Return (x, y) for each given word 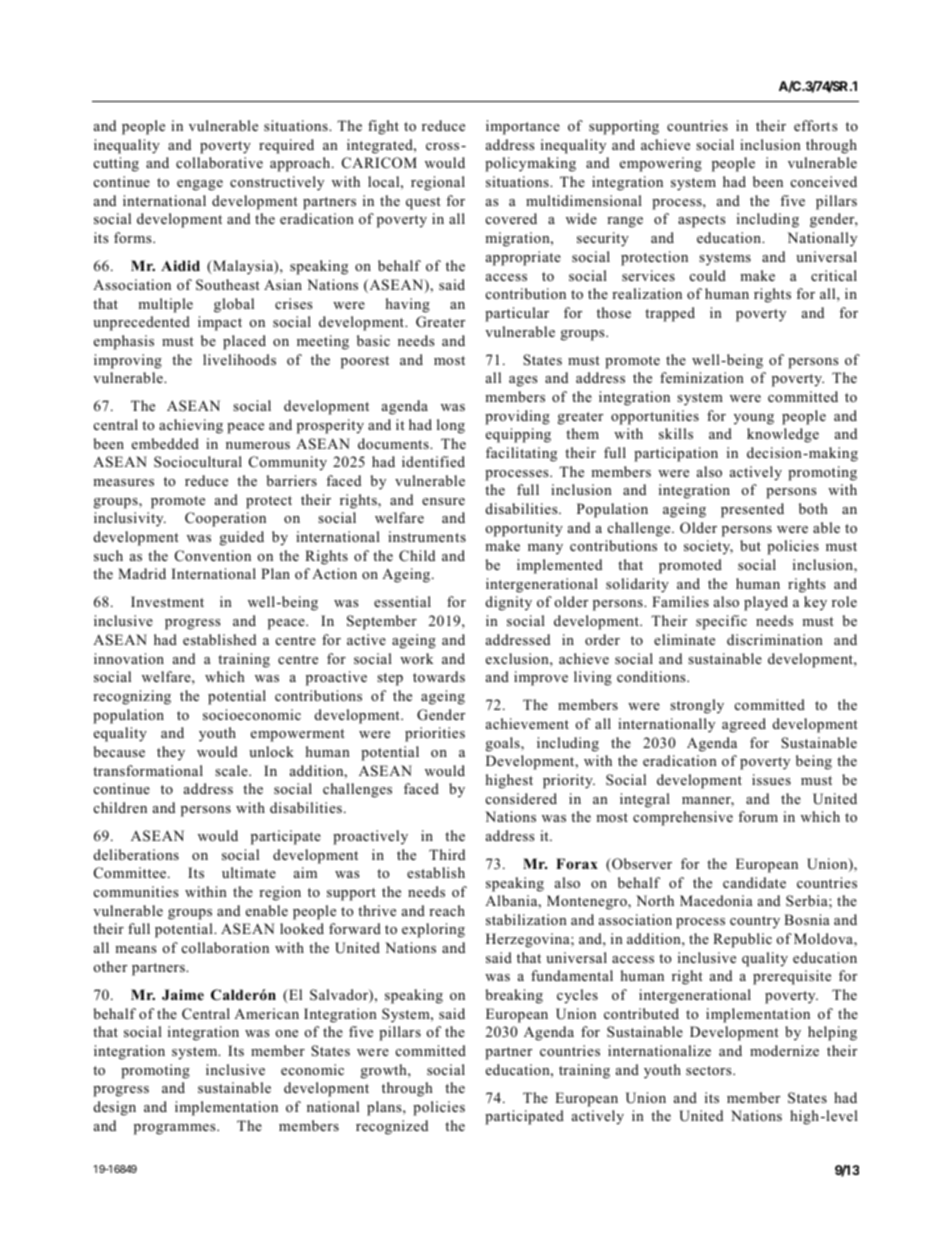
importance (523, 127)
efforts (815, 125)
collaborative (219, 162)
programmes (176, 1129)
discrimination (775, 639)
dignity (509, 603)
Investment (167, 601)
